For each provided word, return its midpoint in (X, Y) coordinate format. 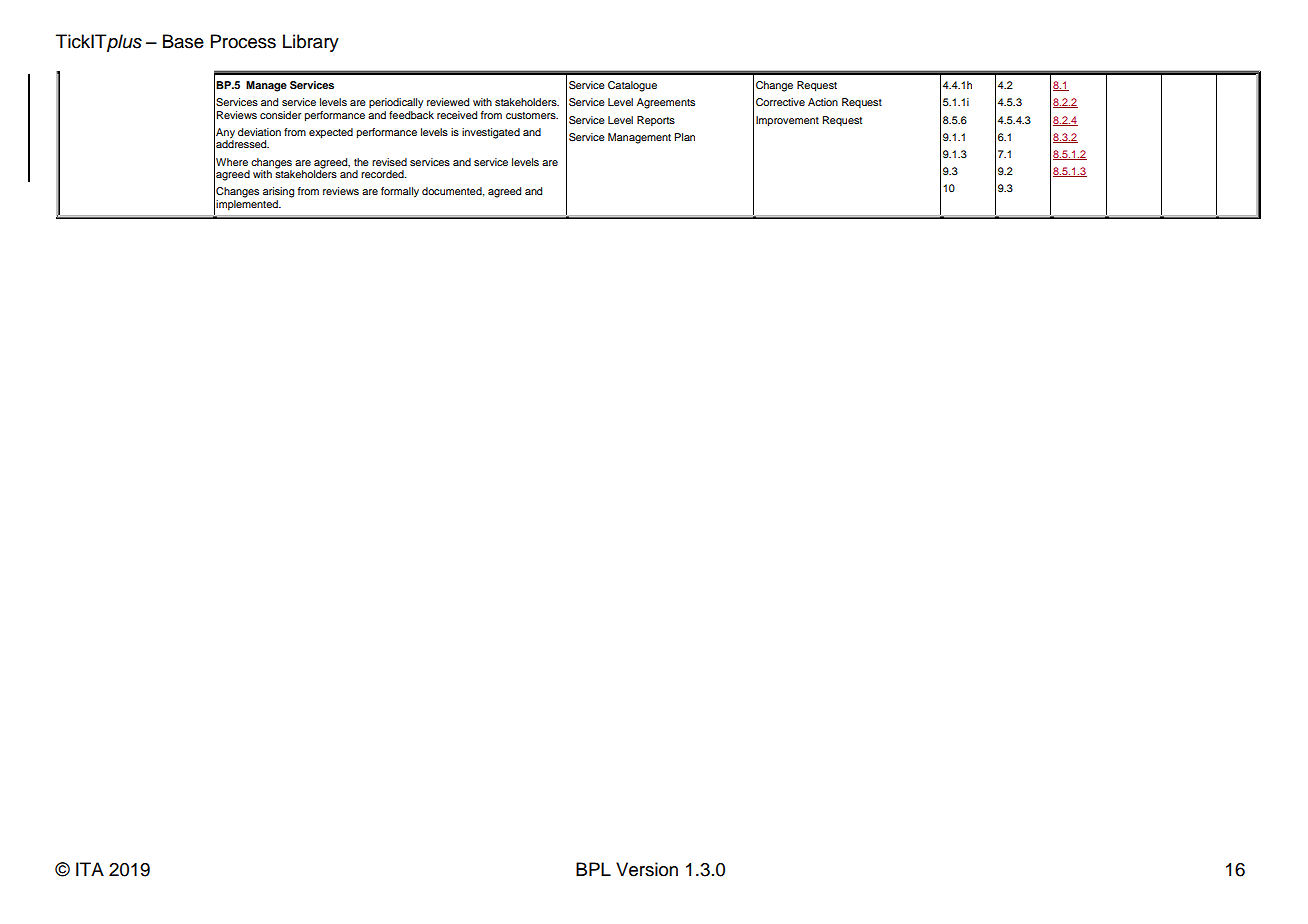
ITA (90, 869)
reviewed (448, 102)
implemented (248, 205)
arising (278, 192)
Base (183, 41)
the (361, 162)
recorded (383, 174)
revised (389, 162)
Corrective (780, 102)
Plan (684, 137)
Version (647, 869)
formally (400, 192)
